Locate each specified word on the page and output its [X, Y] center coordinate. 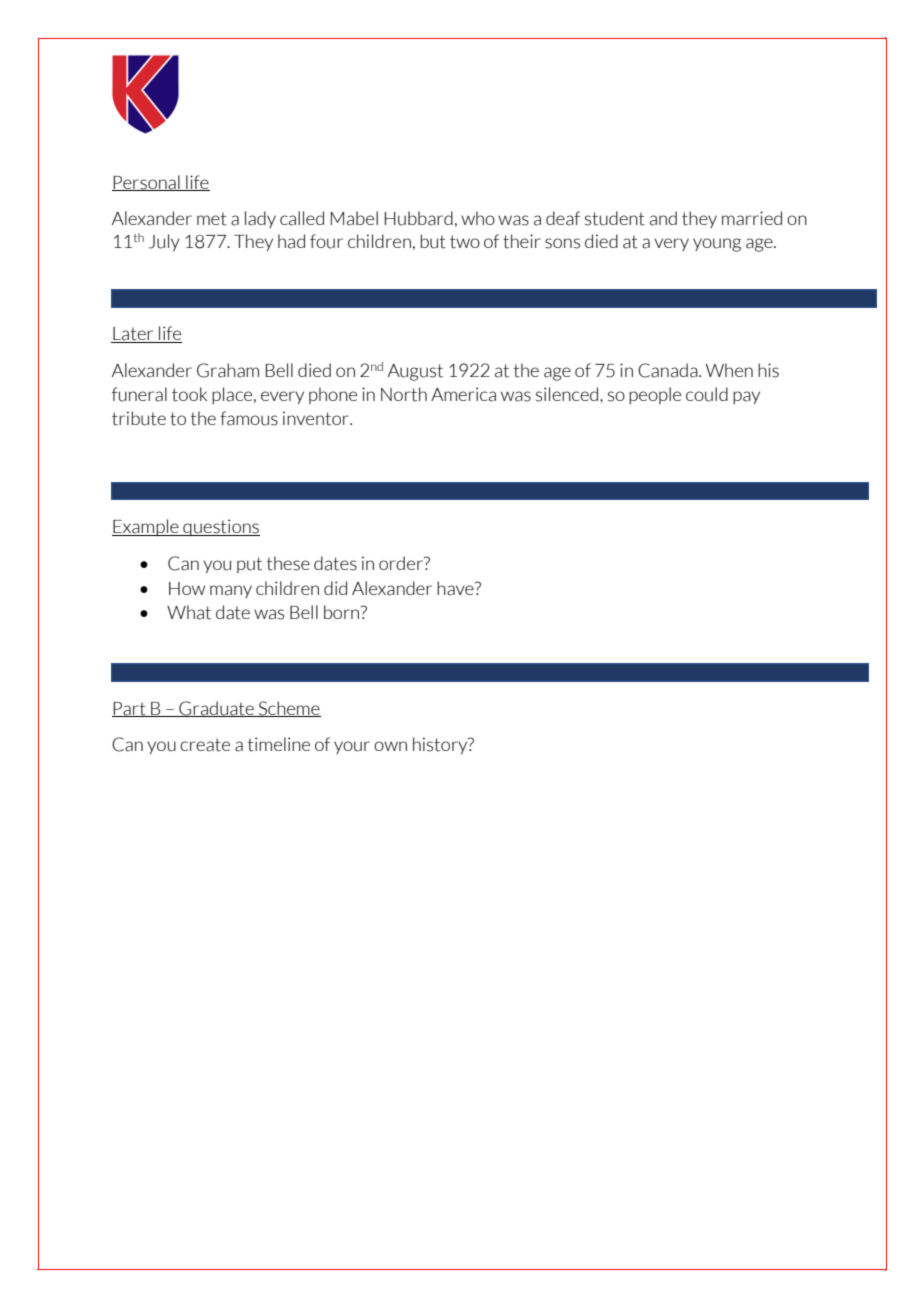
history [441, 745]
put [249, 565]
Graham [228, 370]
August [415, 372]
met [212, 219]
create [205, 745]
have [456, 588]
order [402, 563]
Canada [669, 370]
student [615, 218]
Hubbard [419, 218]
